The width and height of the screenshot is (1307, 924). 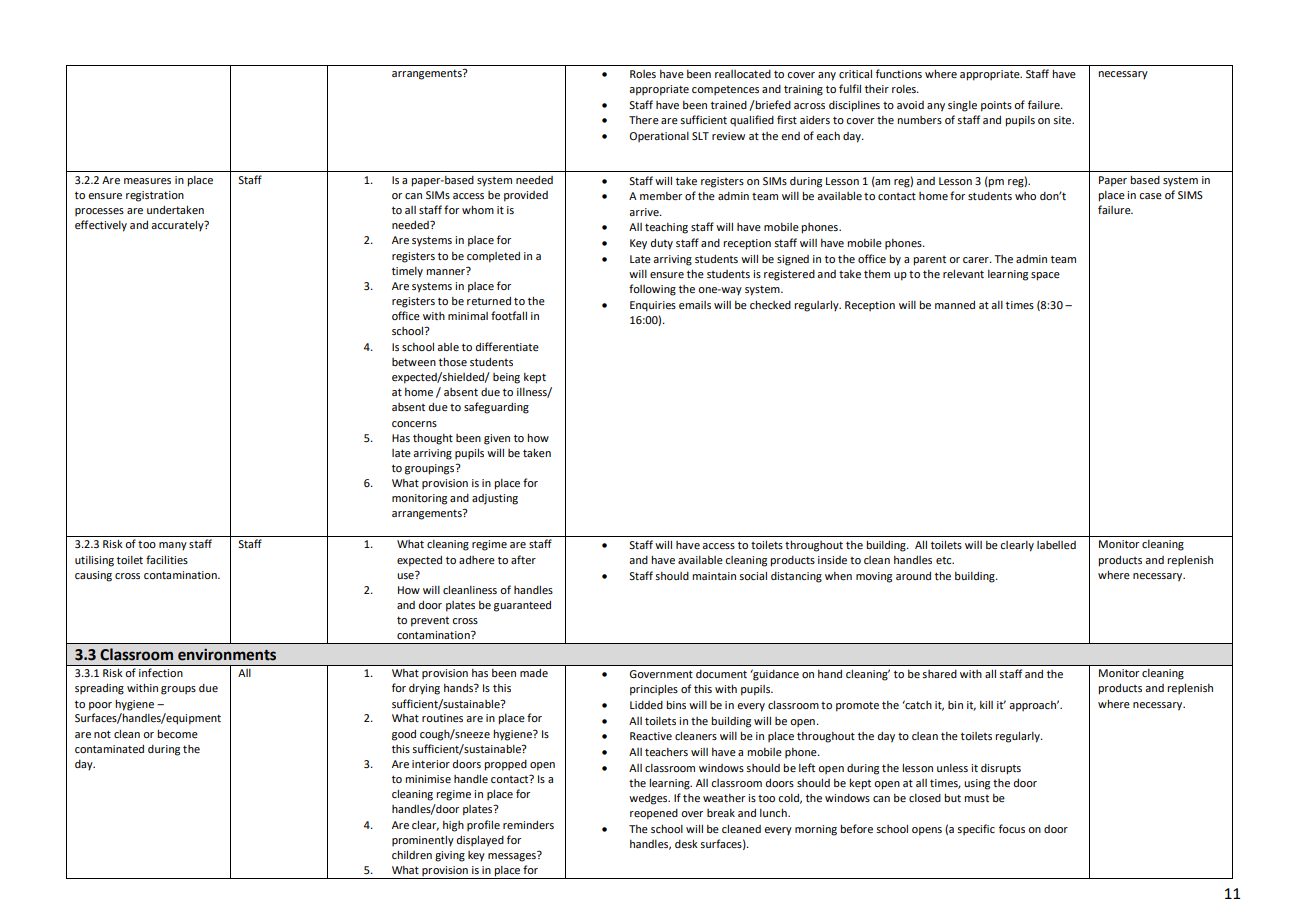 I want to click on labelled, so click(x=1056, y=545).
